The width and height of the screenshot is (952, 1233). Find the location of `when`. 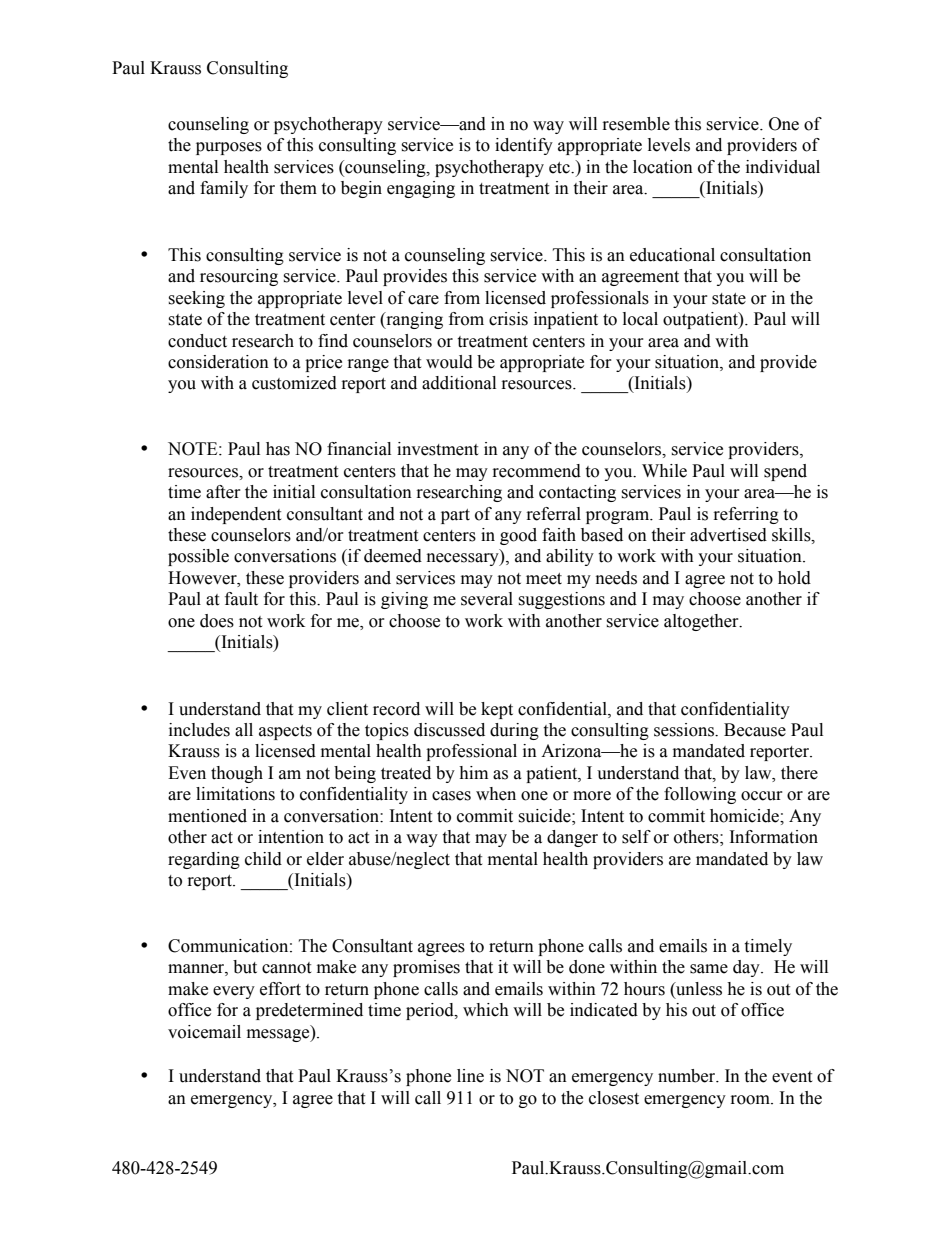

when is located at coordinates (496, 794).
